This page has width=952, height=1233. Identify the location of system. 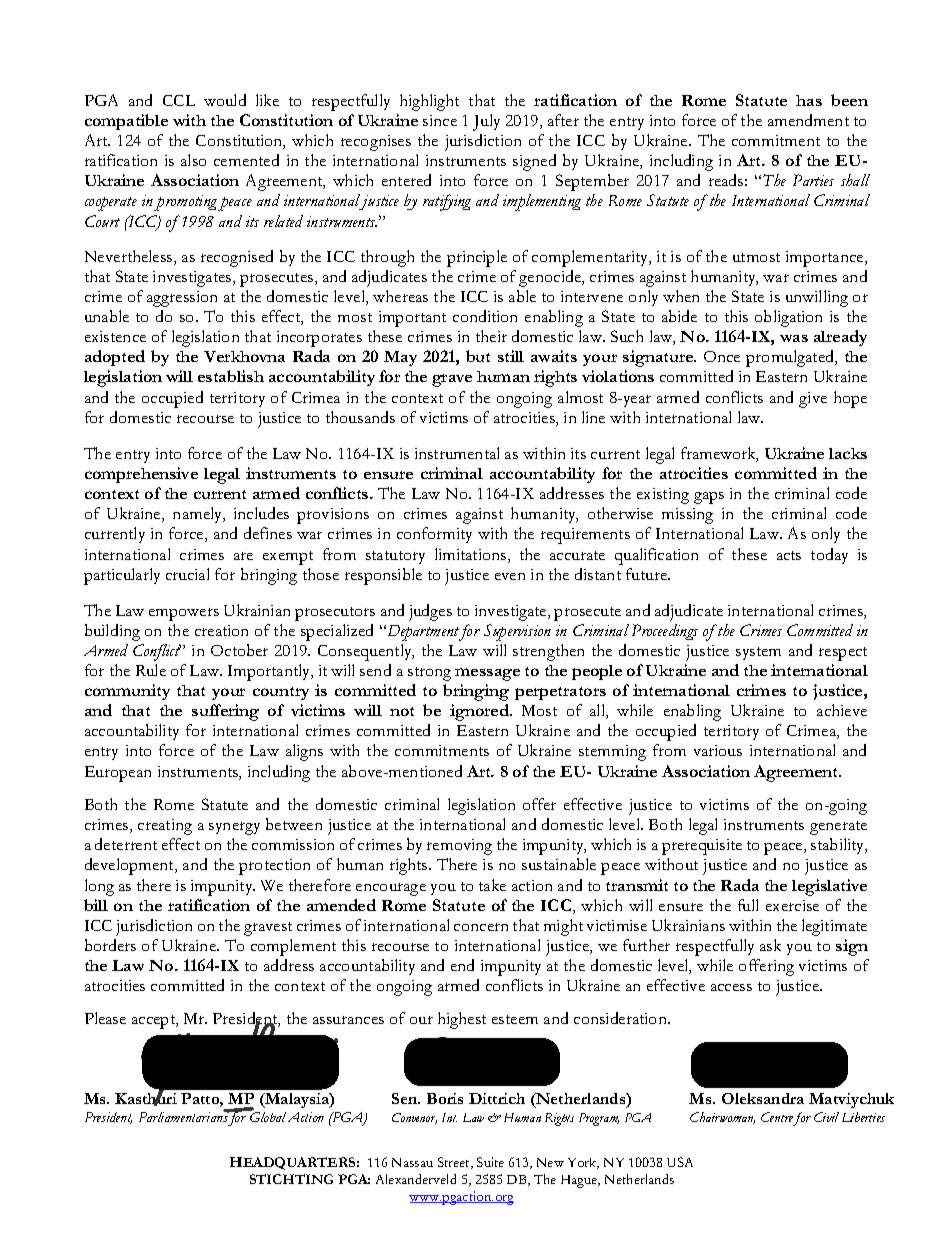
(758, 653).
